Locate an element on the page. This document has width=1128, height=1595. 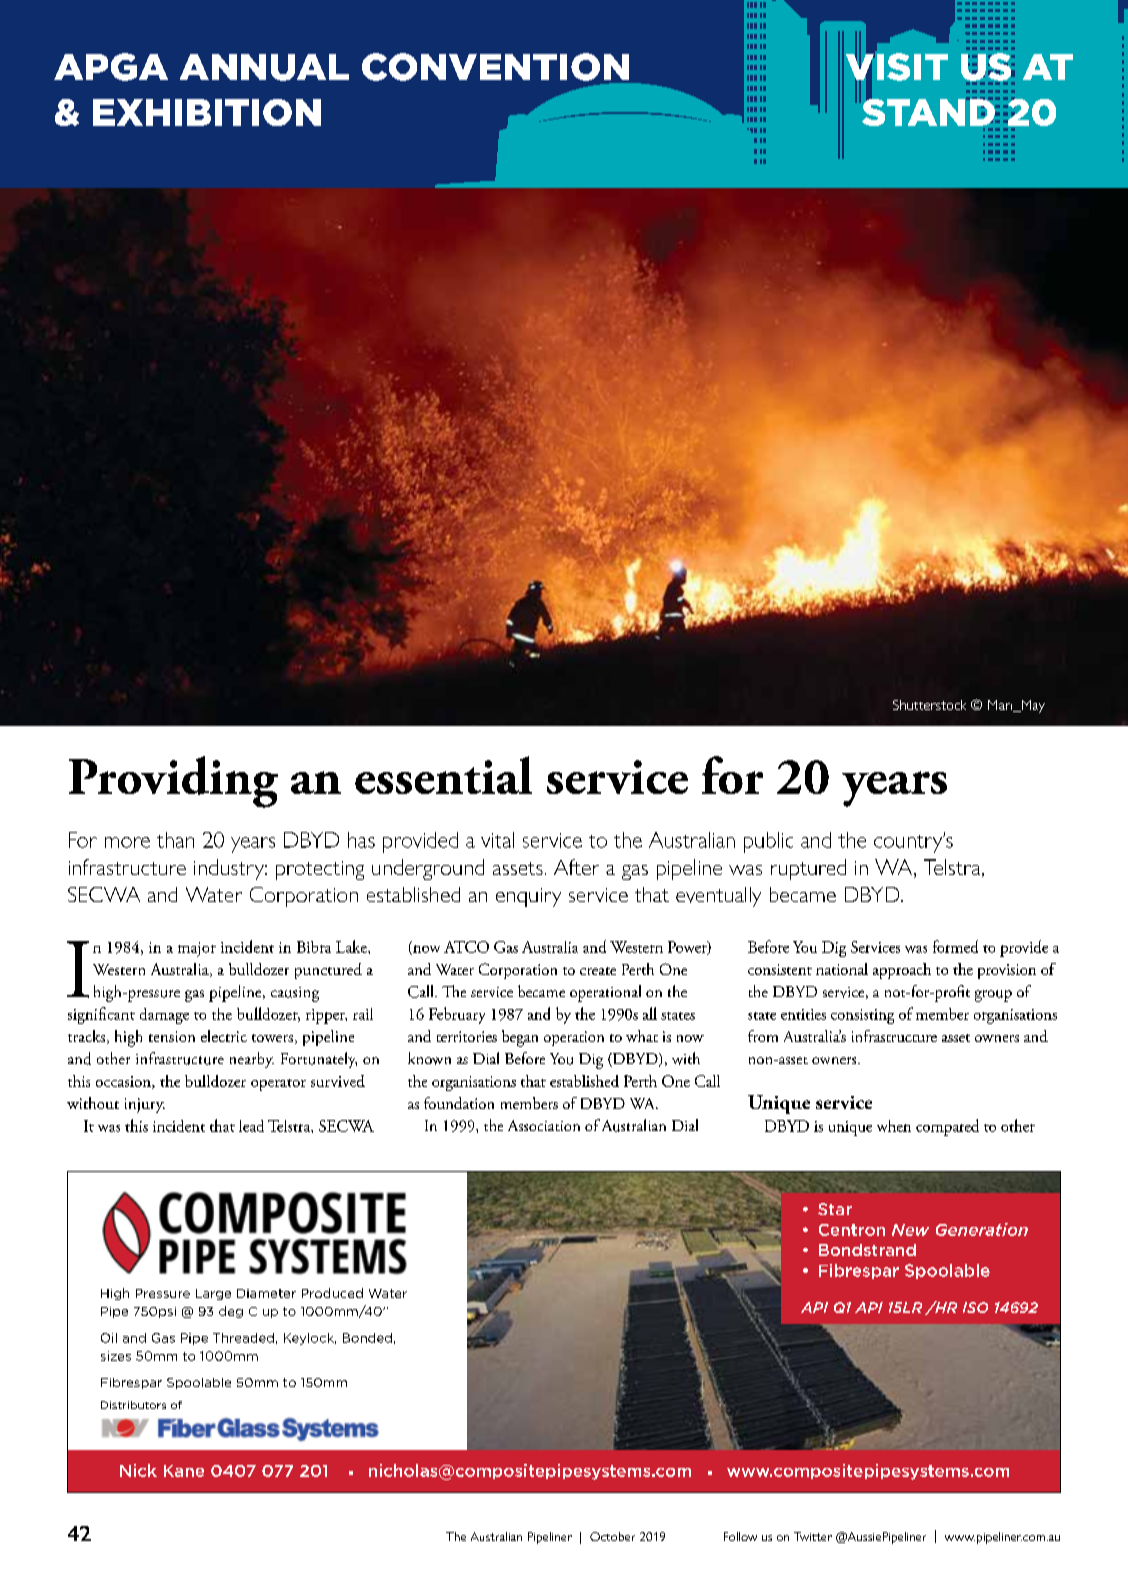
Shutterstock is located at coordinates (929, 705).
